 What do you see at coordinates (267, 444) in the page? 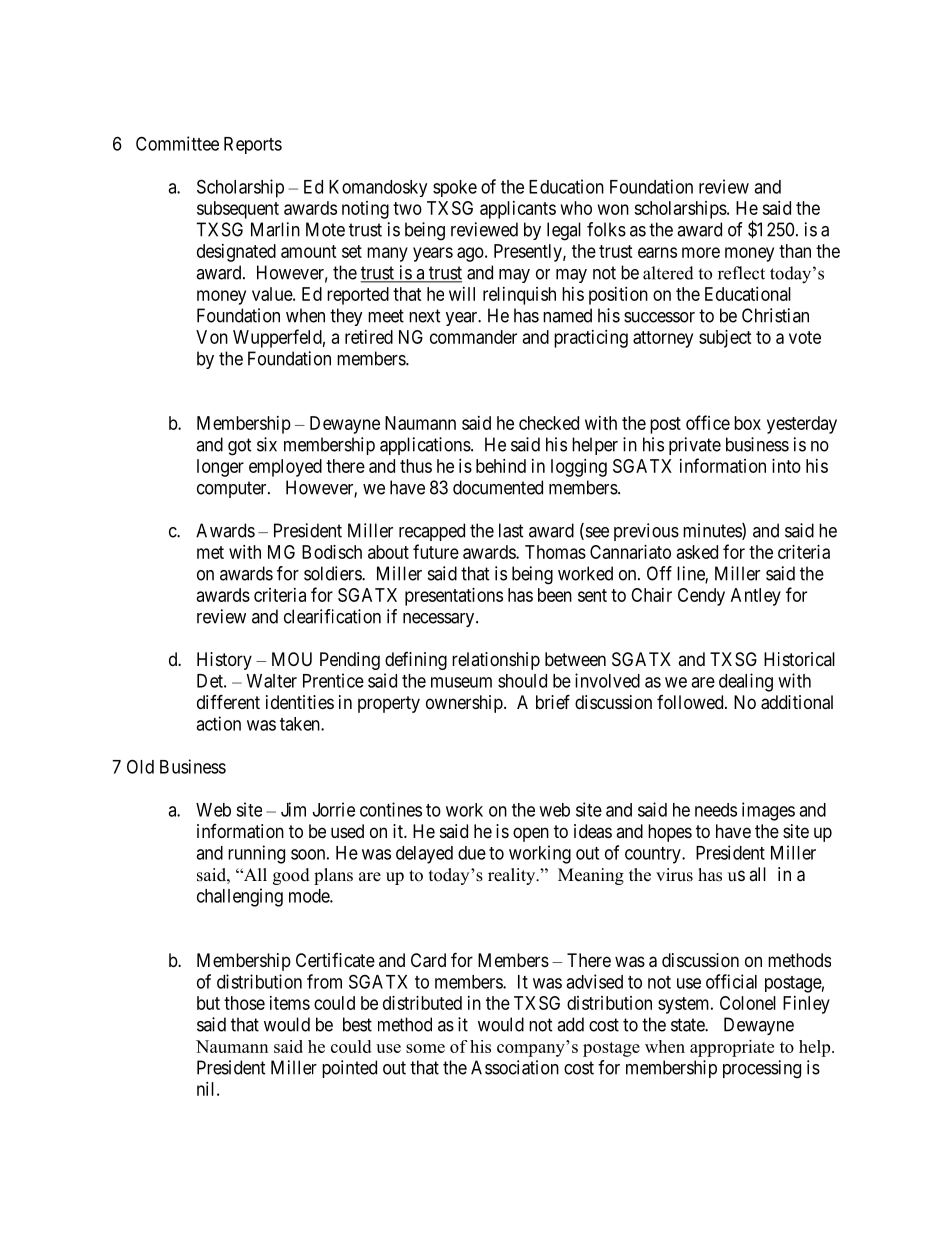
I see `six` at bounding box center [267, 444].
